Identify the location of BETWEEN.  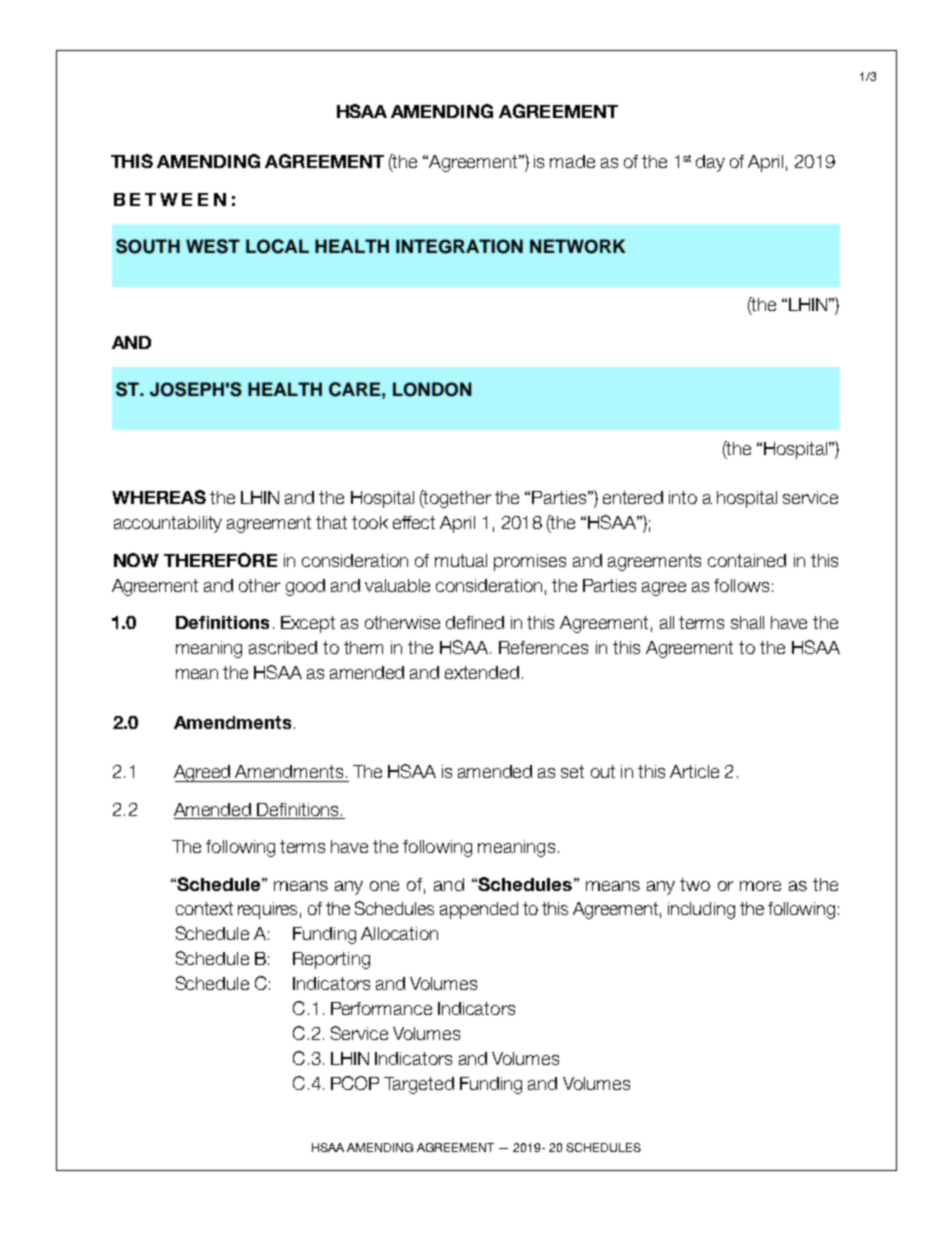
(170, 199).
